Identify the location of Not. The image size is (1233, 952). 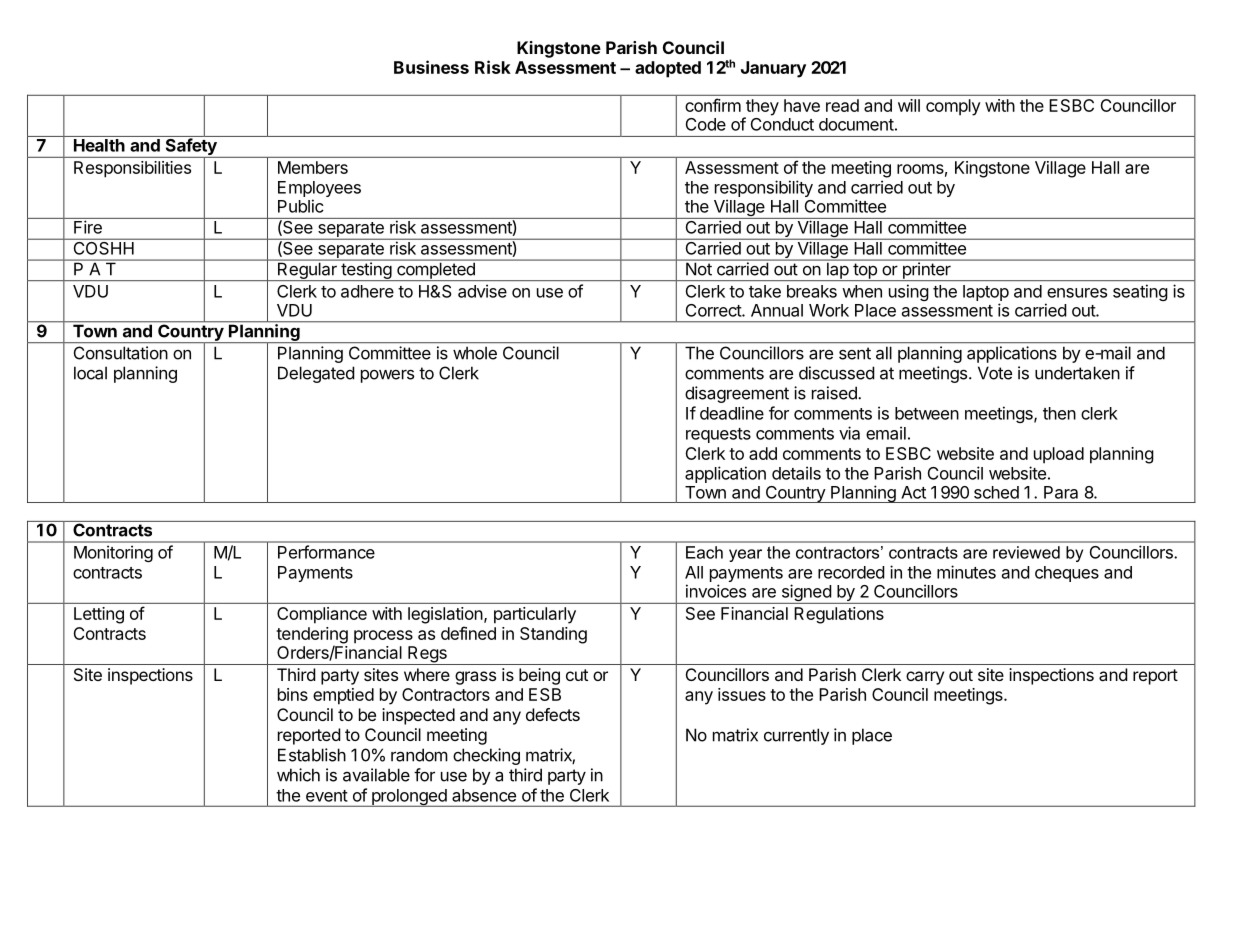
(699, 269).
